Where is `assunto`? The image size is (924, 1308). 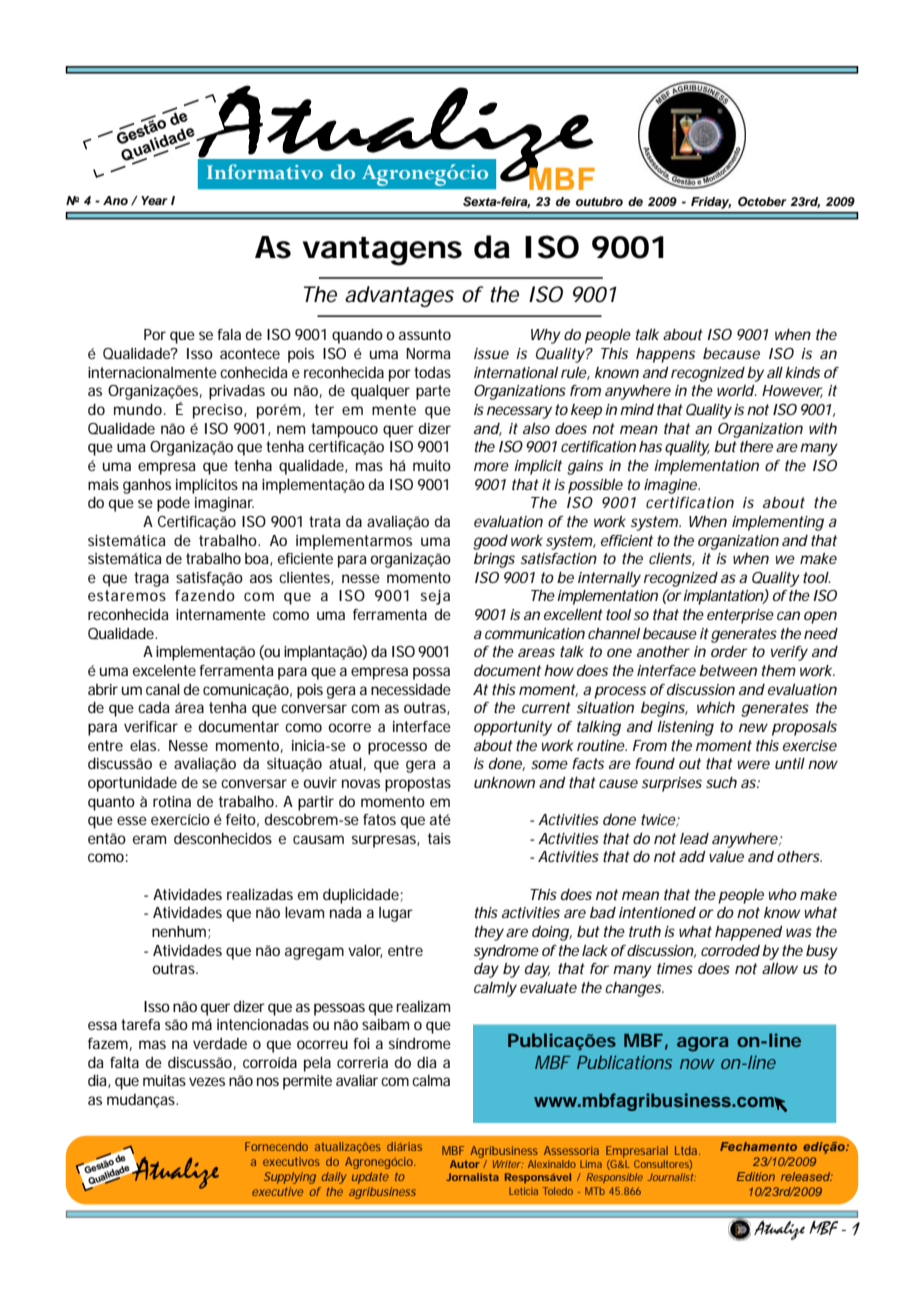
assunto is located at coordinates (425, 334).
